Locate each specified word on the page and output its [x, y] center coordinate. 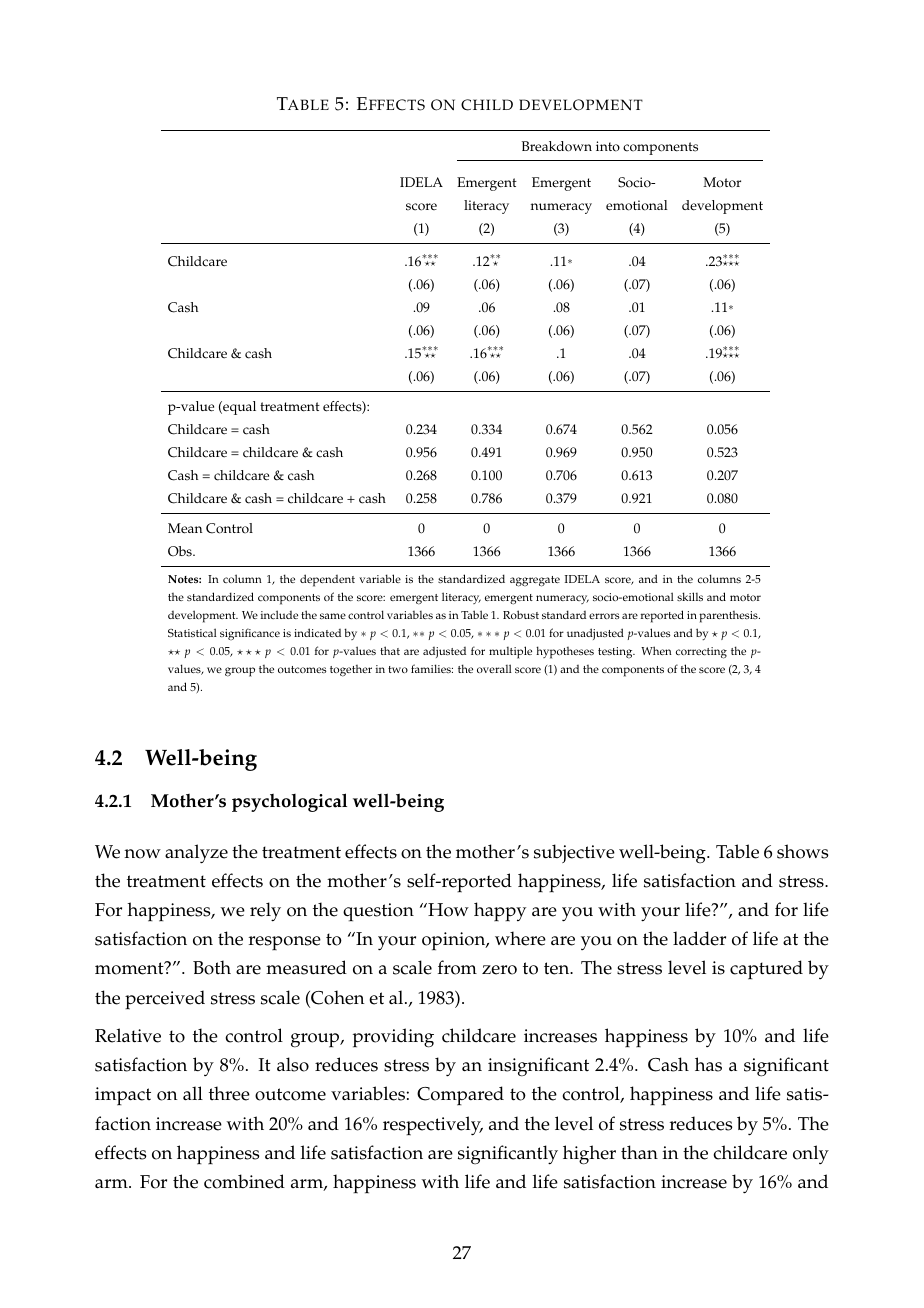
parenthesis [729, 617]
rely [265, 912]
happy [500, 912]
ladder [699, 938]
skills [690, 596]
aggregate [535, 581]
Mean [185, 528]
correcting [701, 653]
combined [244, 1181]
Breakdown [557, 146]
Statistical [192, 632]
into [608, 146]
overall [494, 668]
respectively [433, 1126]
